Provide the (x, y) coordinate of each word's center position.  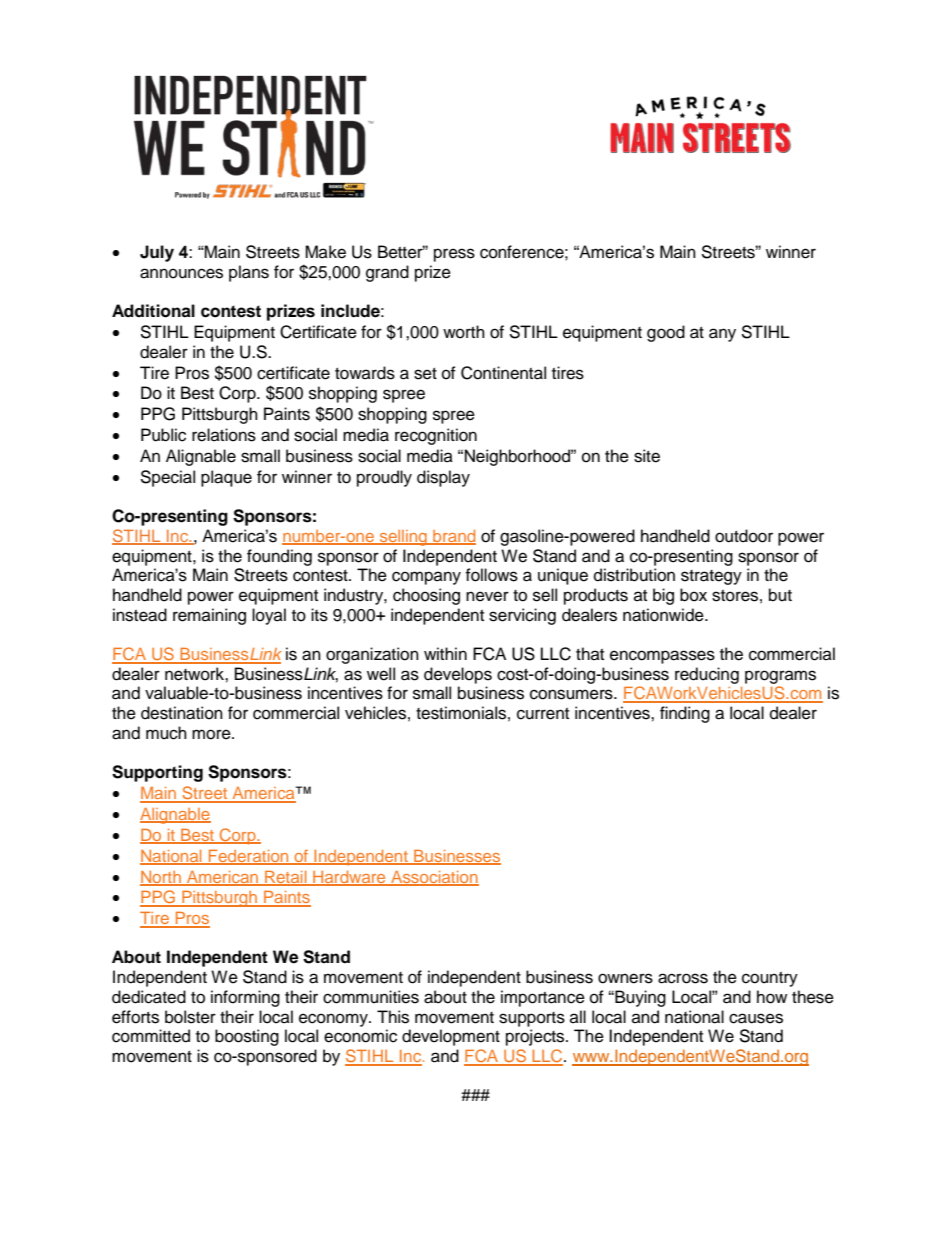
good (666, 333)
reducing (707, 675)
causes (756, 1018)
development (451, 1037)
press (454, 255)
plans (249, 273)
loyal (269, 616)
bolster (190, 1017)
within (445, 653)
